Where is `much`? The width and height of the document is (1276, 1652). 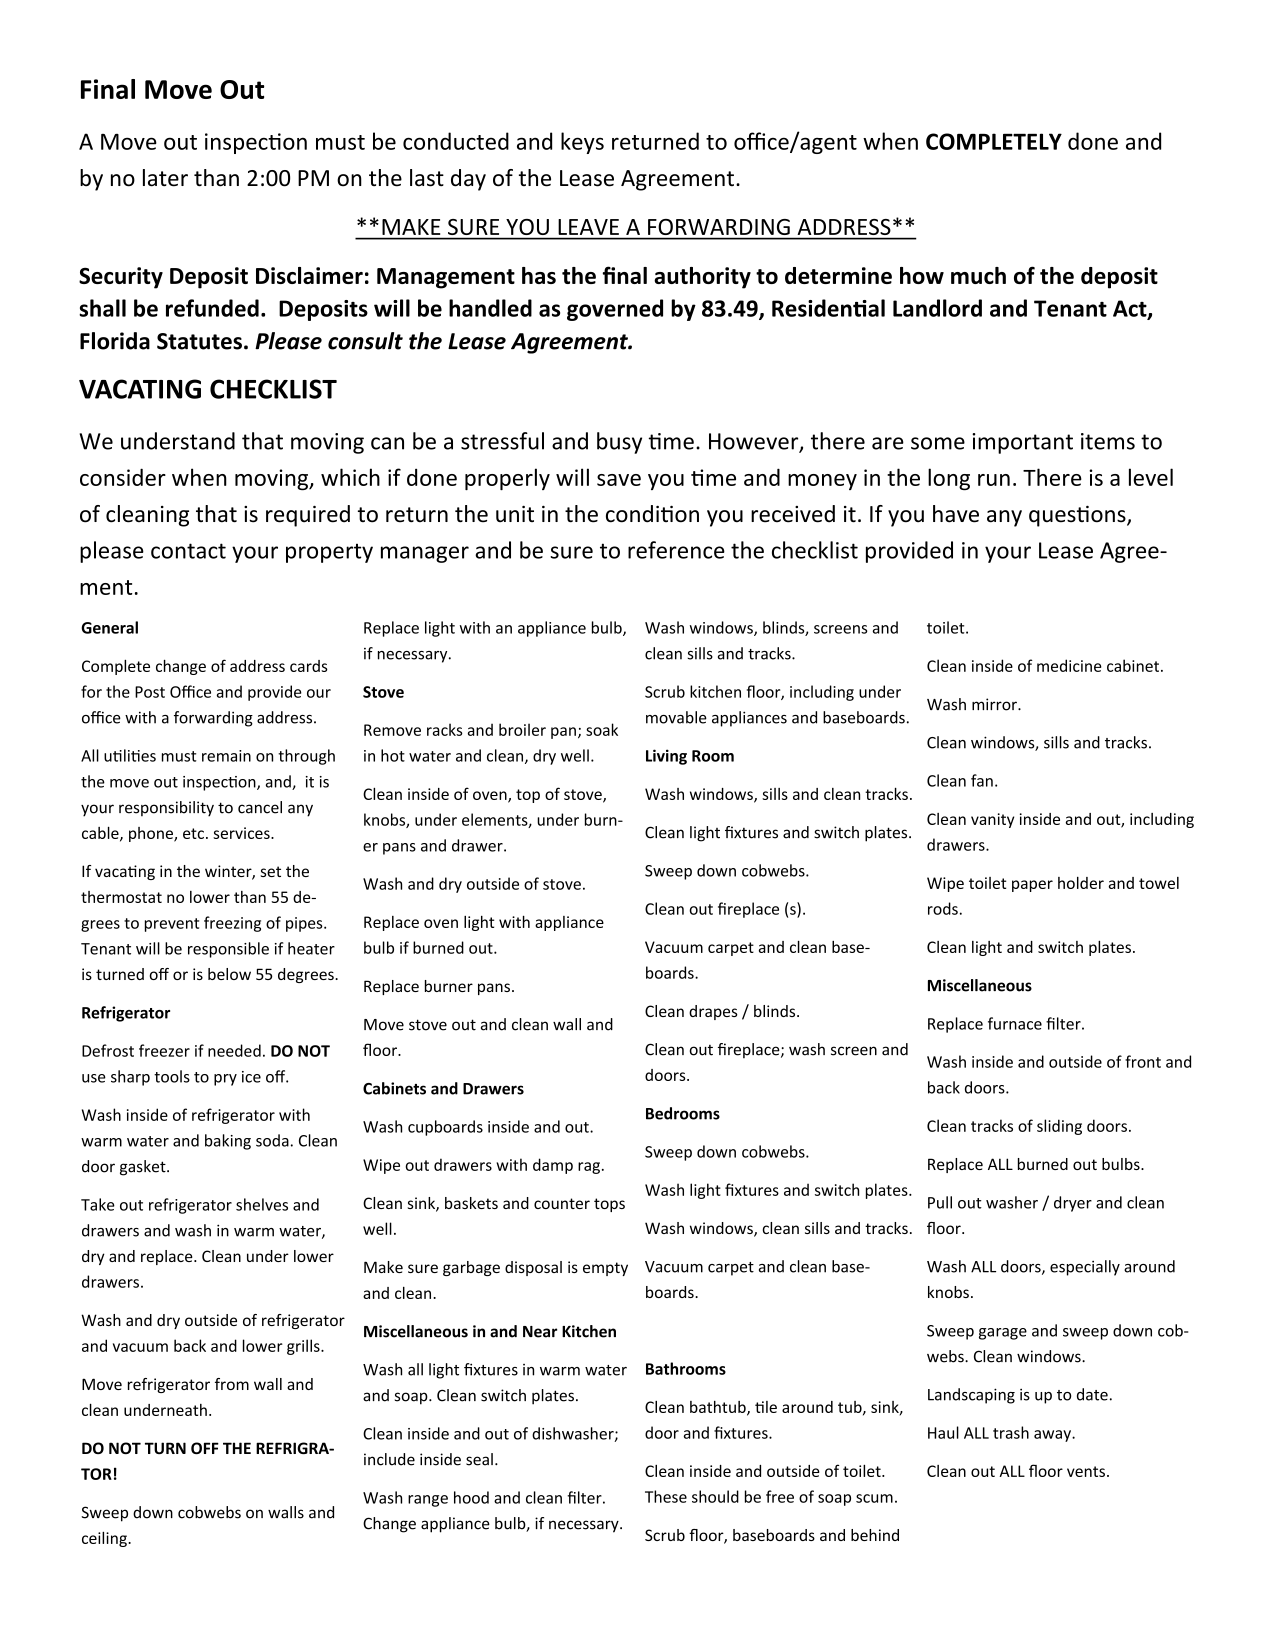
much is located at coordinates (978, 275).
